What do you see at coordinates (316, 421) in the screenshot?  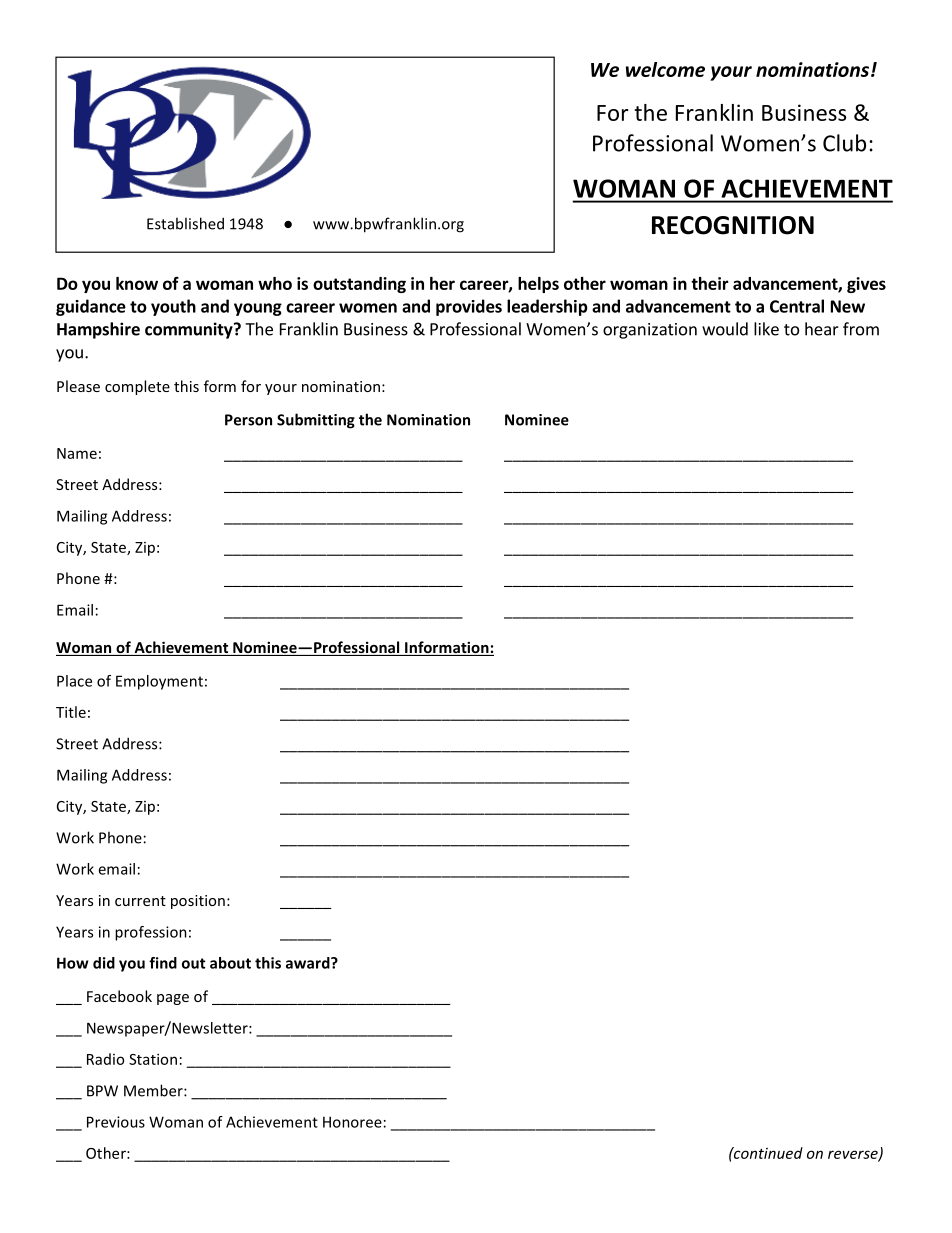 I see `Submitting` at bounding box center [316, 421].
